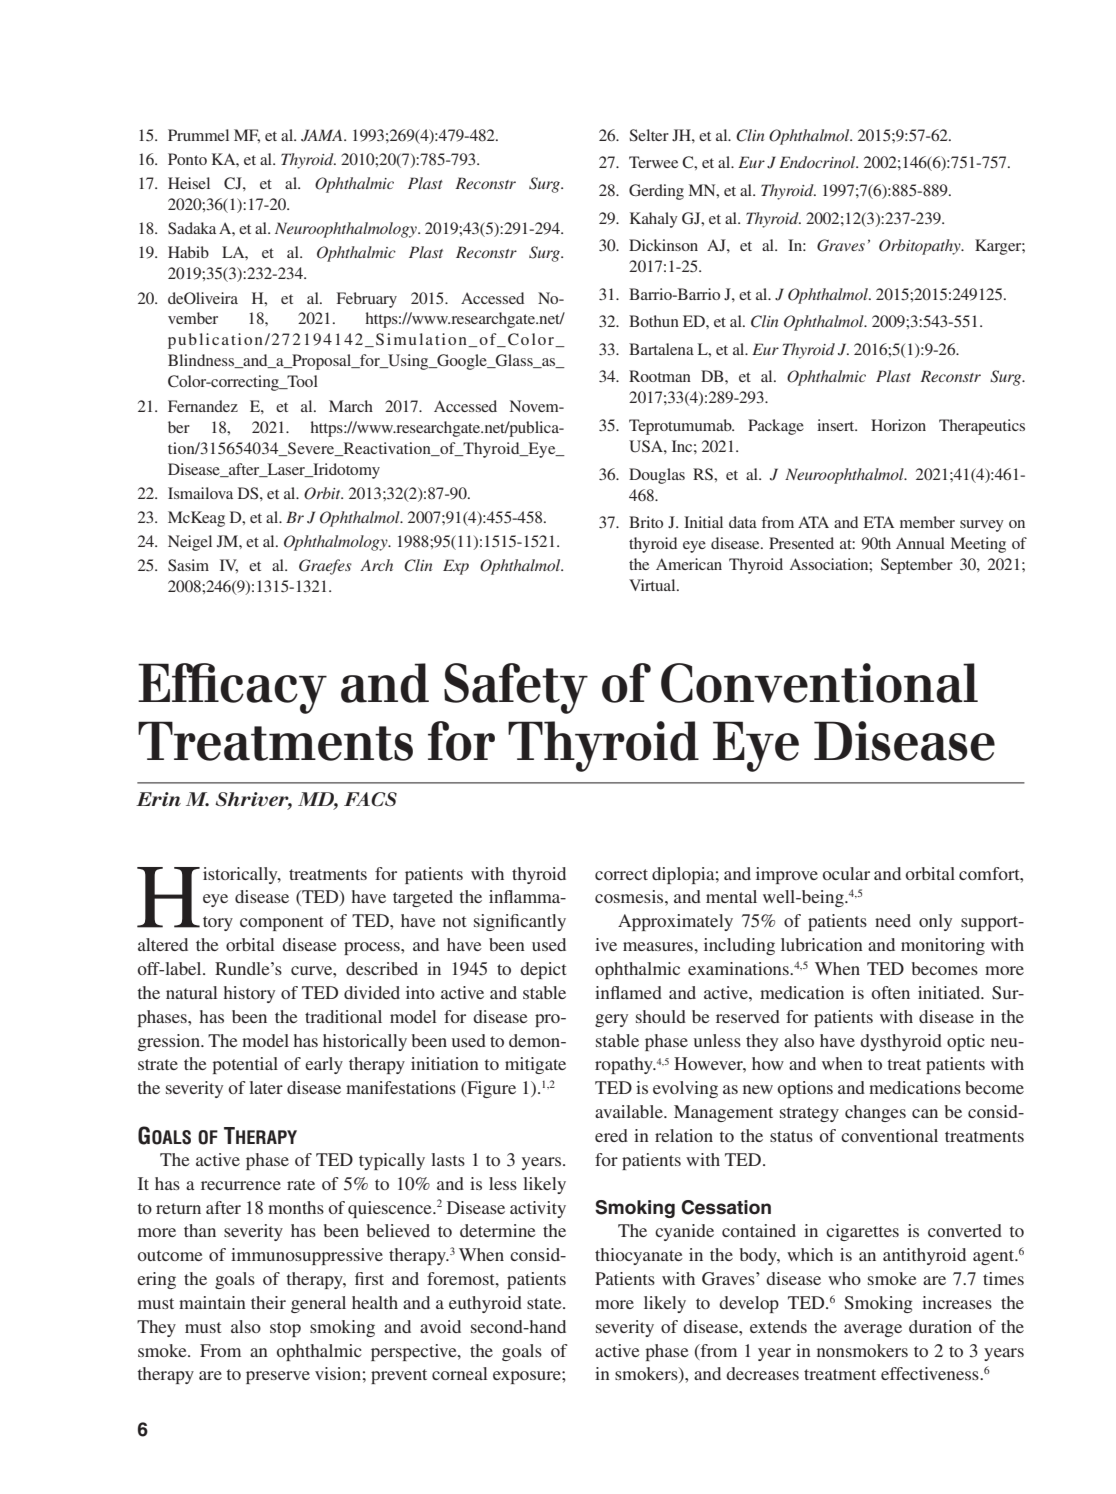  What do you see at coordinates (846, 873) in the document?
I see `ocular` at bounding box center [846, 873].
